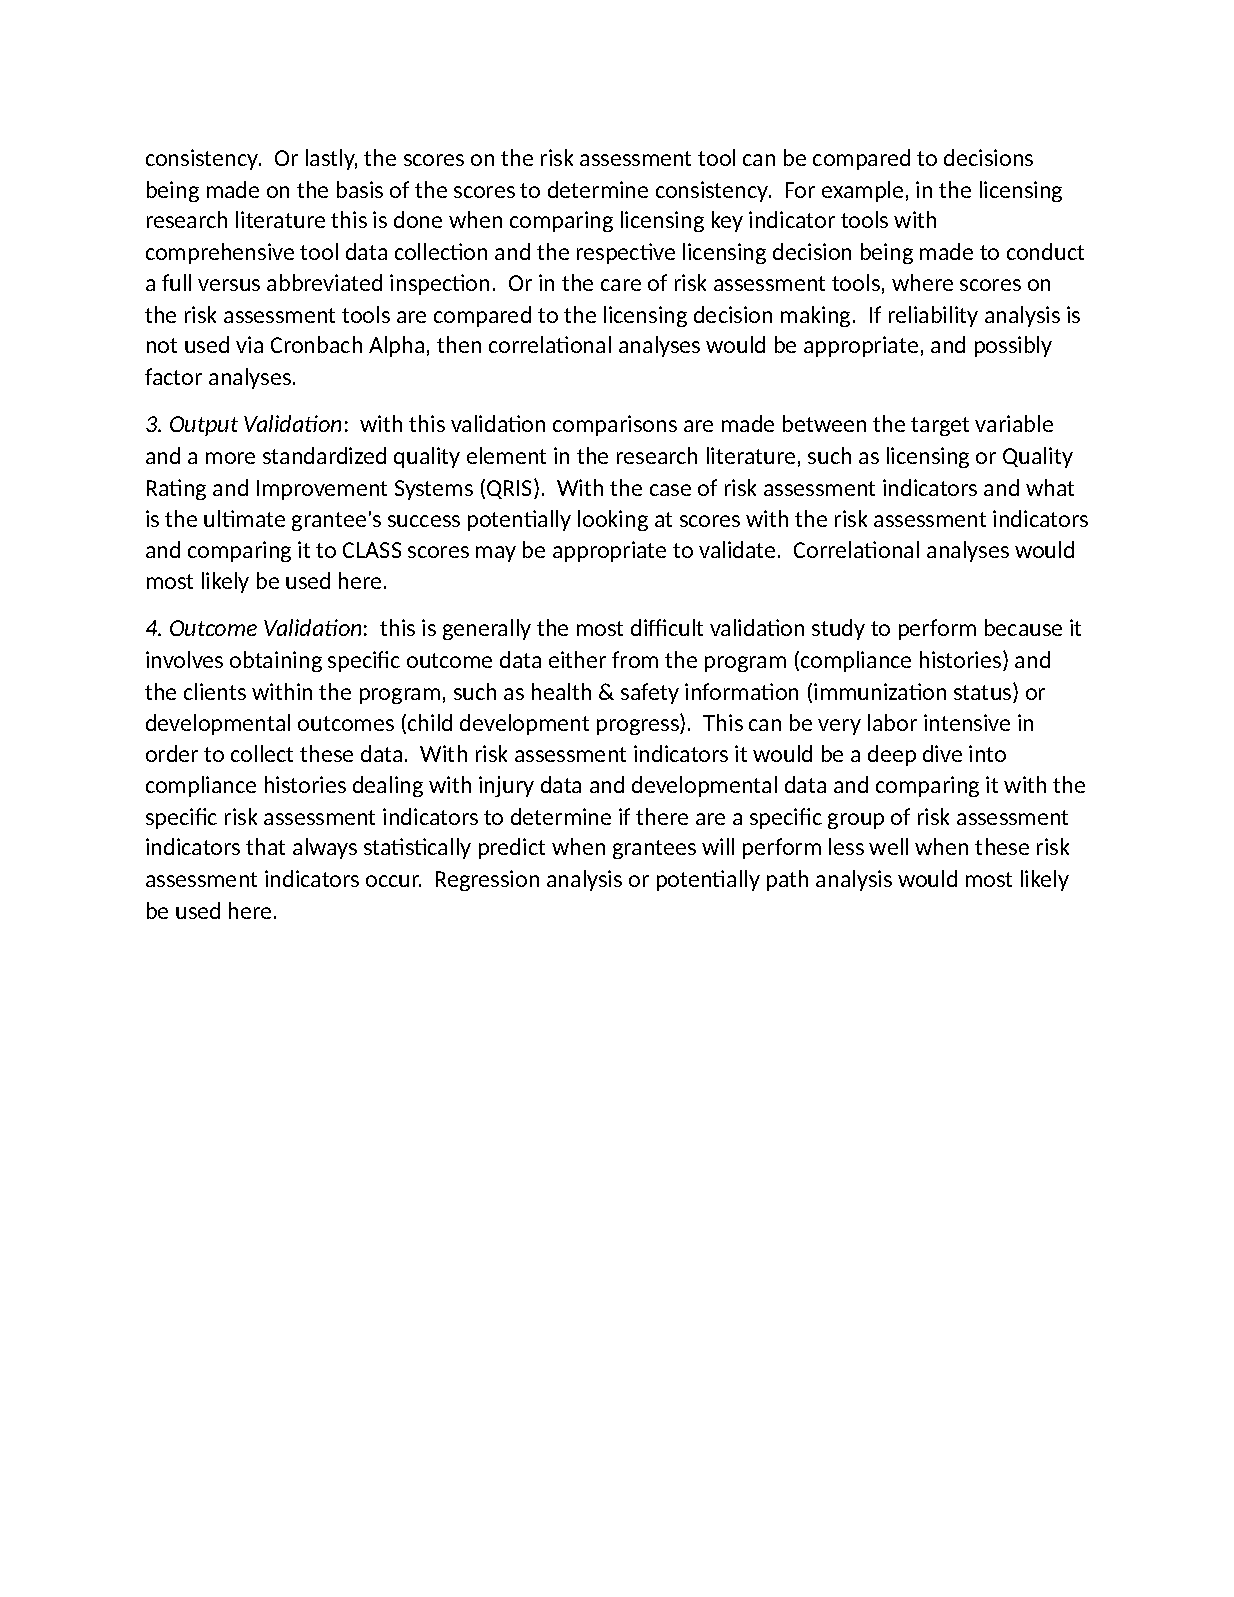 The image size is (1234, 1597). I want to click on example, so click(862, 191).
